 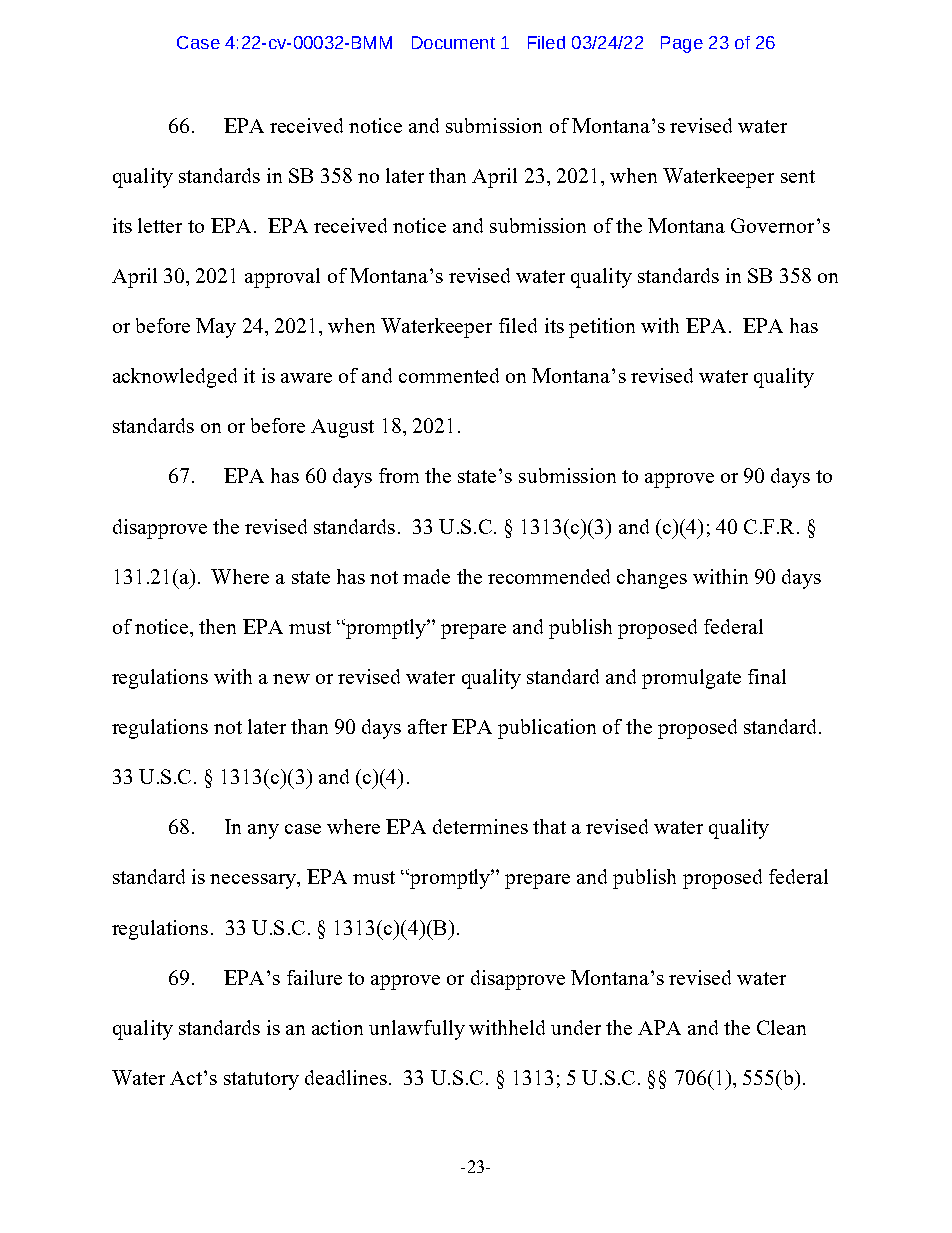 What do you see at coordinates (217, 626) in the document?
I see `then` at bounding box center [217, 626].
